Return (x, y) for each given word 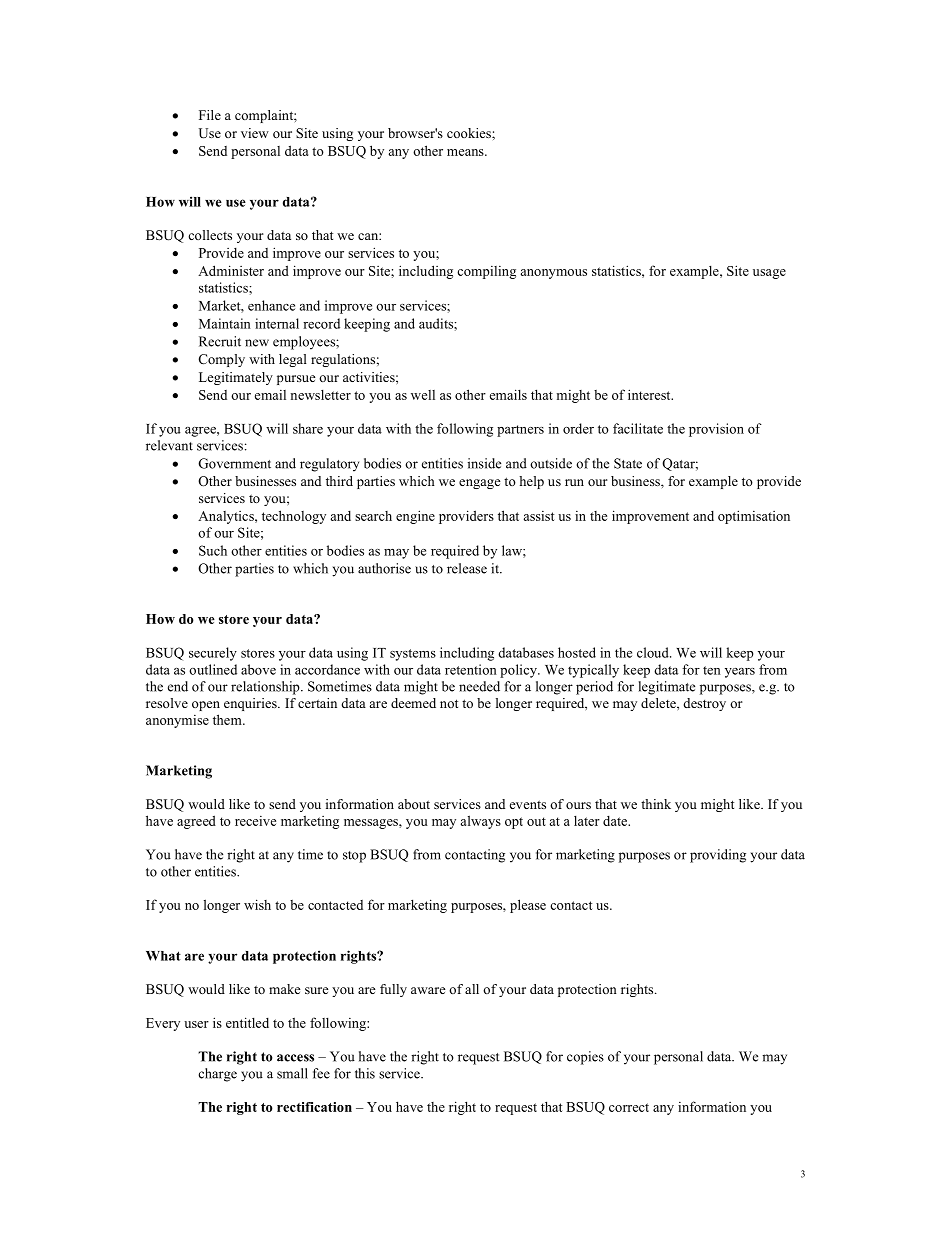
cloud (654, 652)
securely (213, 654)
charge (218, 1075)
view (255, 133)
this (365, 1073)
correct (629, 1107)
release (467, 568)
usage (769, 274)
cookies (470, 133)
